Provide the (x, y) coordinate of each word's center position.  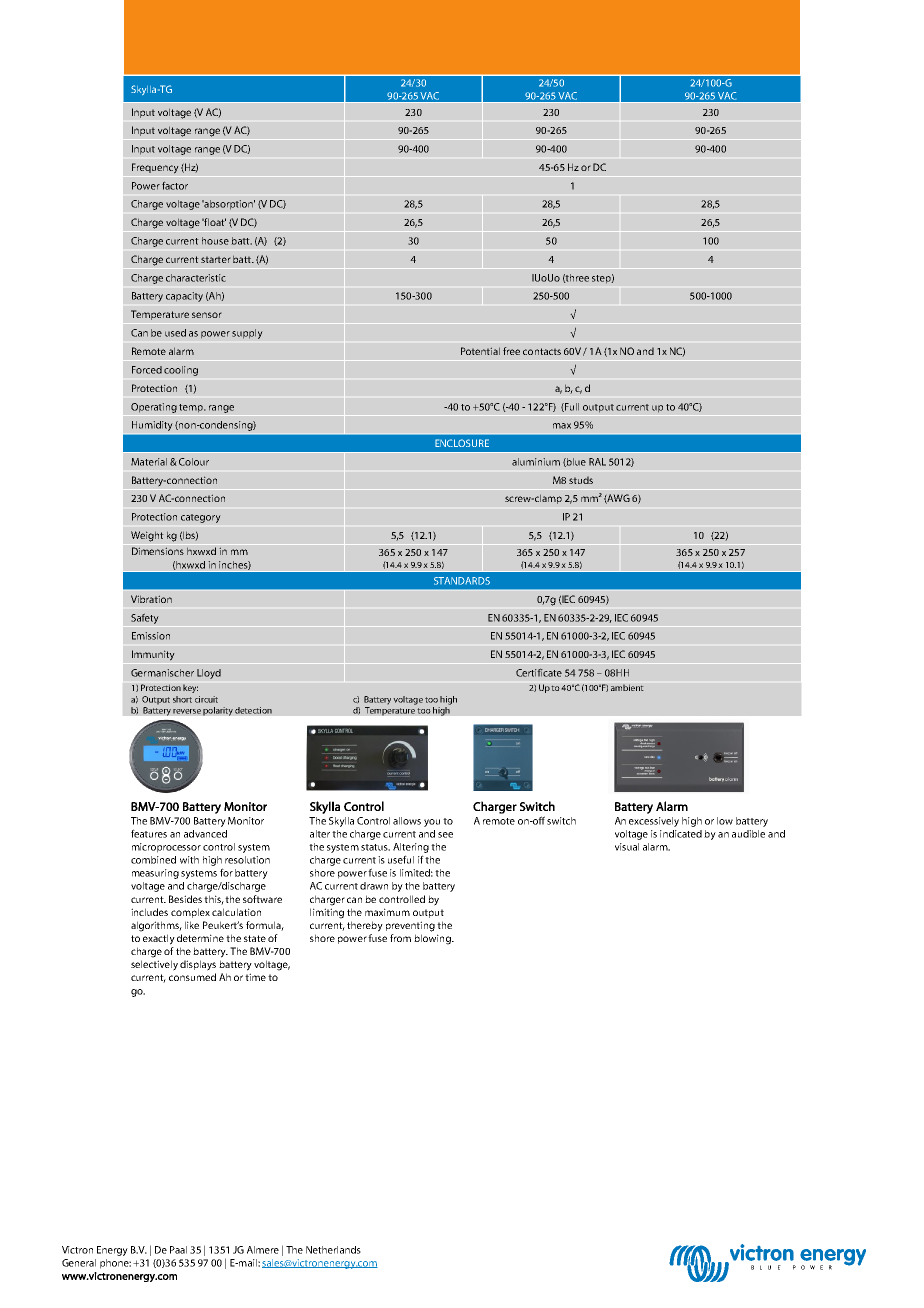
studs (581, 480)
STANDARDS (462, 581)
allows (407, 821)
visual (627, 847)
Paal (178, 1250)
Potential (480, 351)
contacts (542, 351)
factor (175, 185)
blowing (433, 939)
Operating (154, 408)
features (149, 833)
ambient (627, 687)
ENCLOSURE (462, 443)
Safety (145, 618)
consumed (192, 977)
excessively (654, 822)
